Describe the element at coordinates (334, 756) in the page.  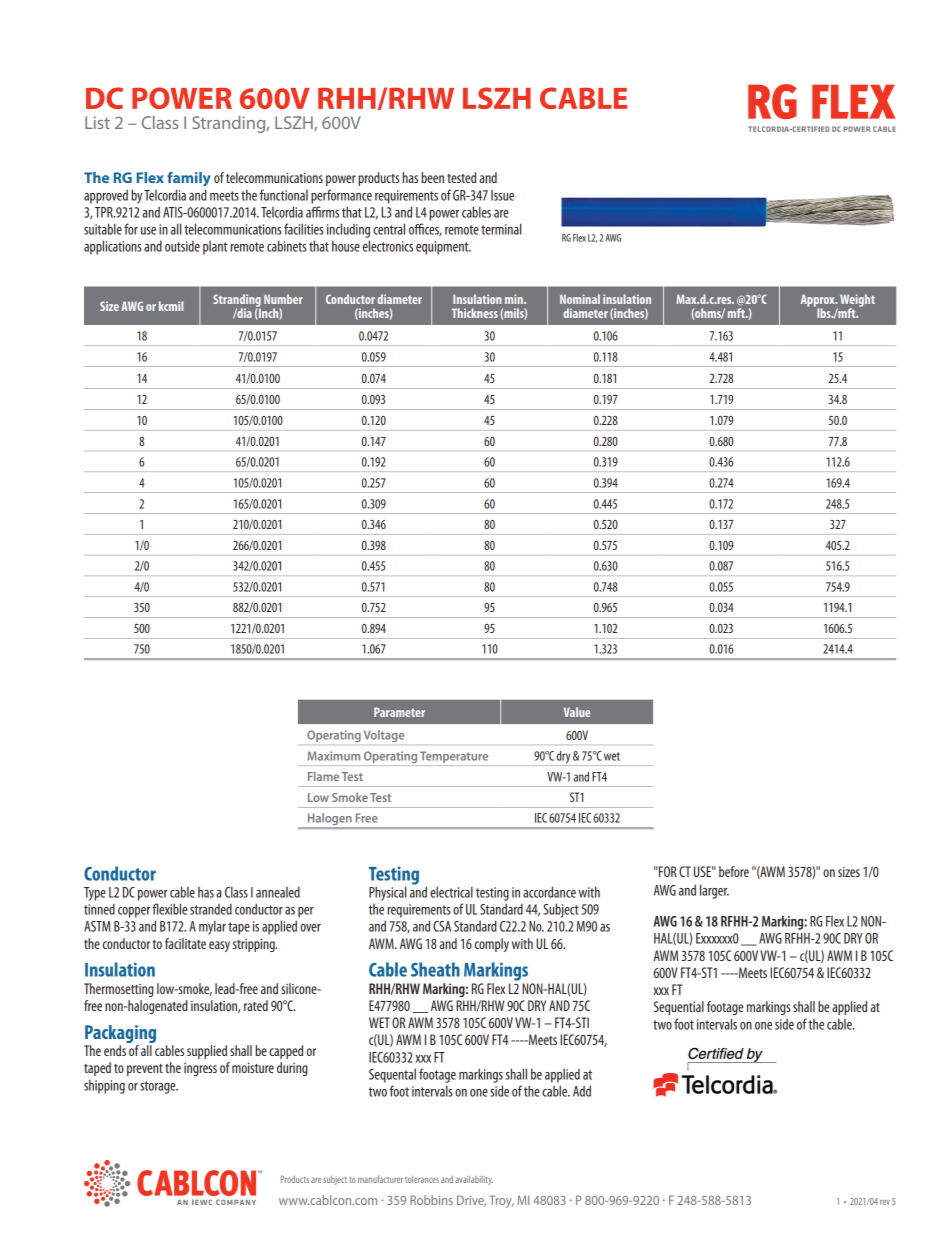
I see `Maximum` at that location.
